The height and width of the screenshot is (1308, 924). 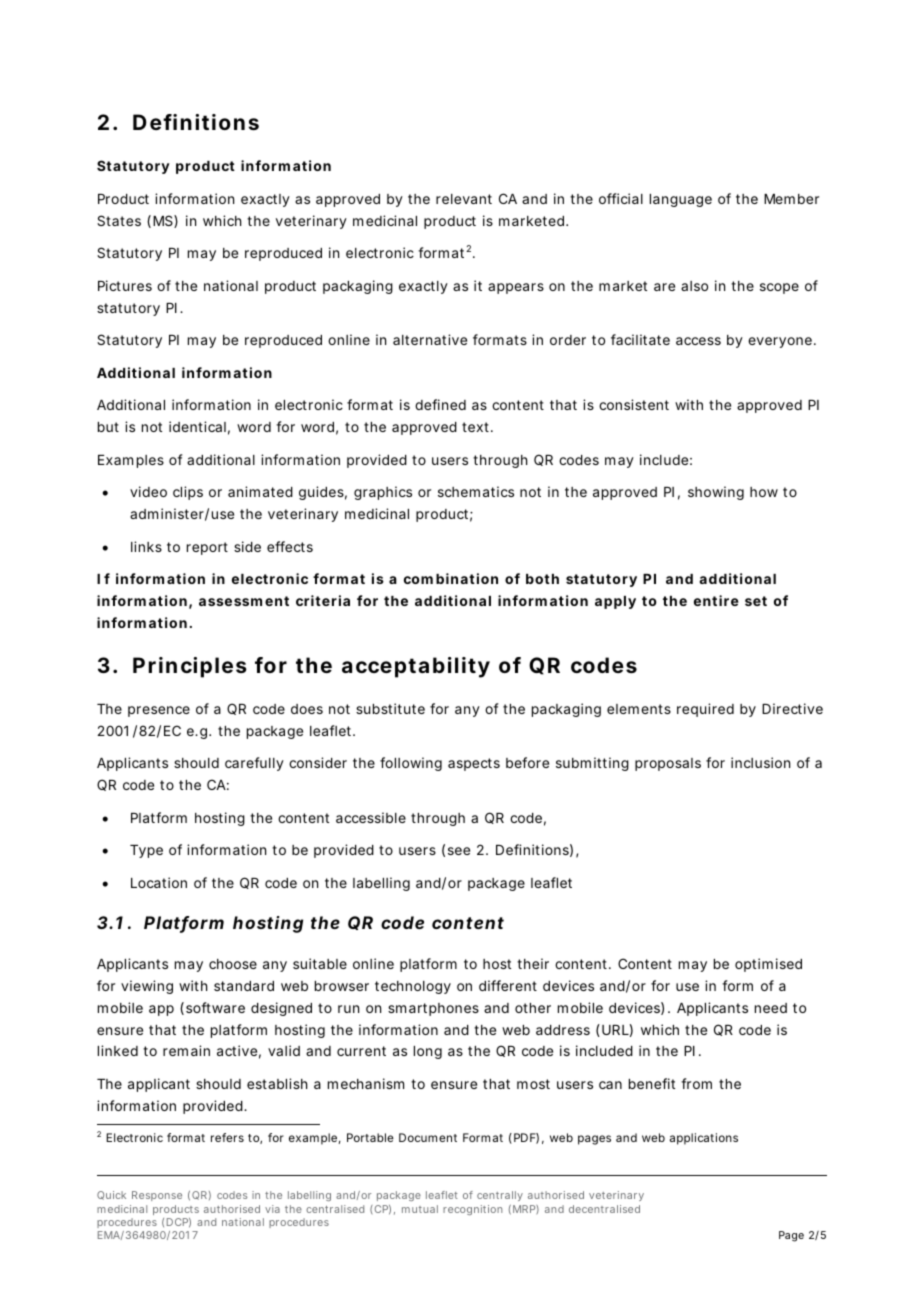 What do you see at coordinates (188, 493) in the screenshot?
I see `clips` at bounding box center [188, 493].
